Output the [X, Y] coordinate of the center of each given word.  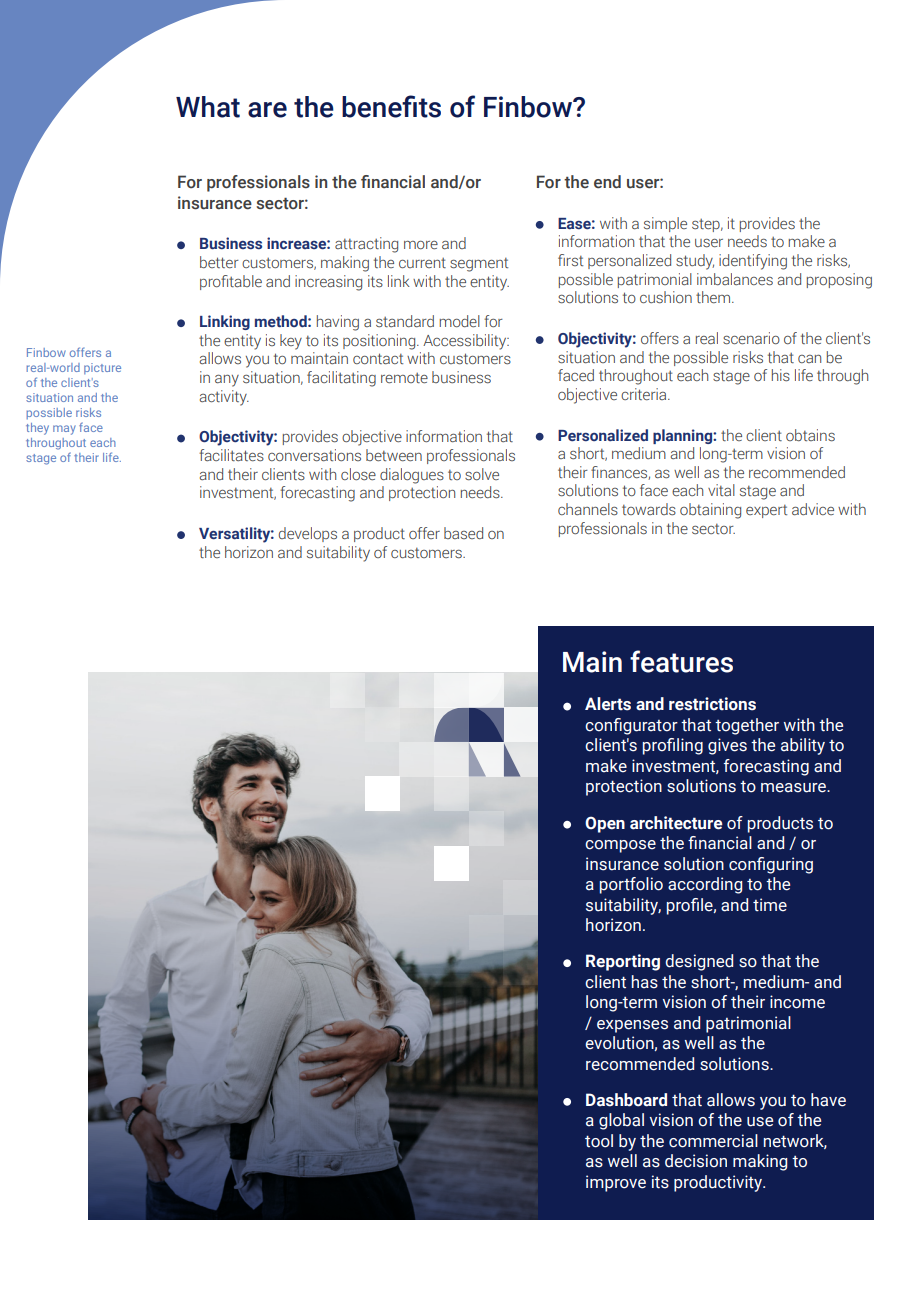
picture [102, 368]
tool [599, 1141]
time [770, 905]
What [208, 107]
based [463, 533]
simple [665, 224]
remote [404, 378]
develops [308, 534]
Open [605, 824]
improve [616, 1183]
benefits [391, 106]
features [681, 661]
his [781, 375]
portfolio [631, 885]
